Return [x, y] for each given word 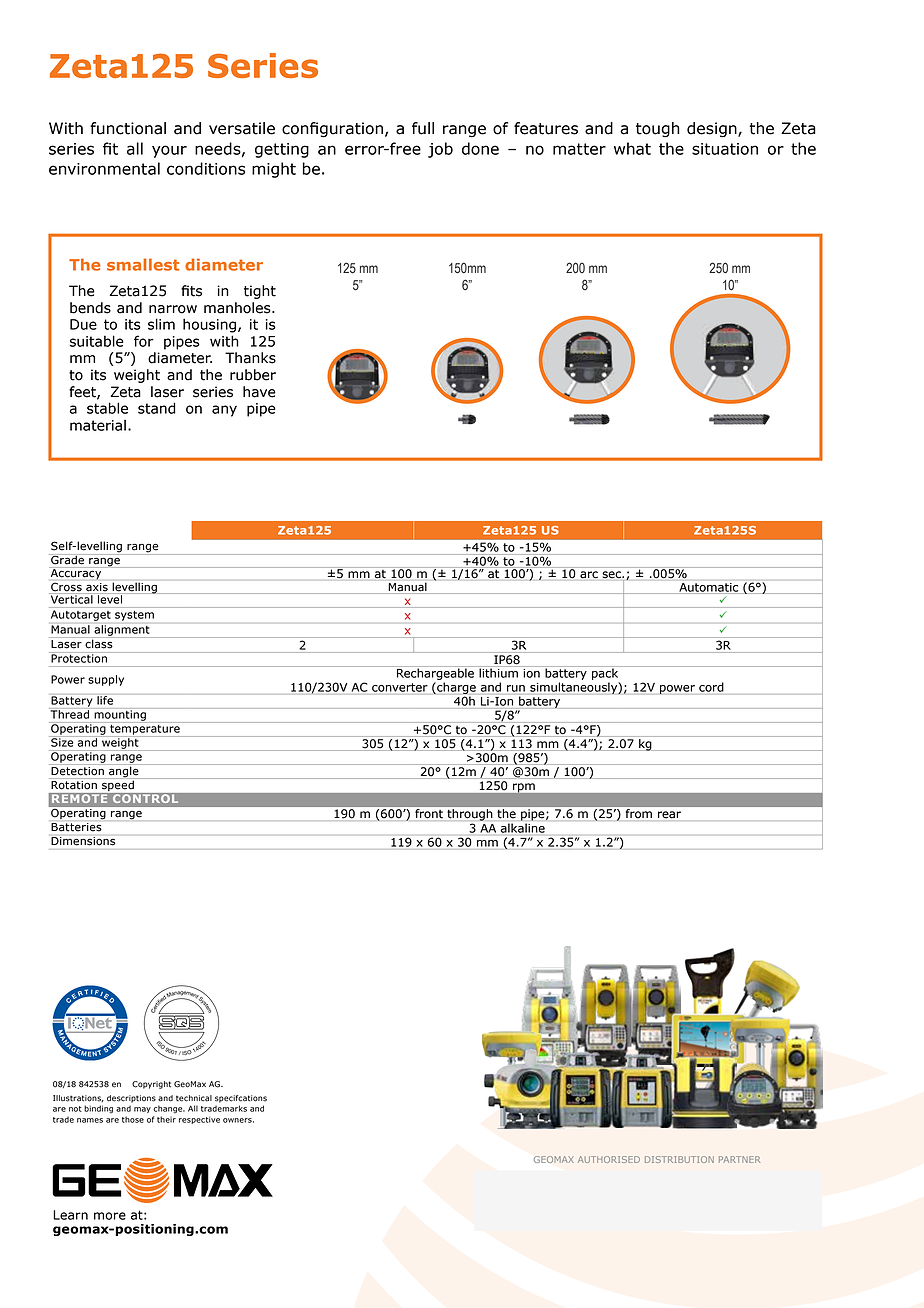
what [632, 148]
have [259, 392]
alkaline [523, 828]
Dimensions [83, 841]
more [110, 1216]
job [440, 150]
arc [589, 575]
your [169, 151]
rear [669, 815]
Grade [67, 559]
